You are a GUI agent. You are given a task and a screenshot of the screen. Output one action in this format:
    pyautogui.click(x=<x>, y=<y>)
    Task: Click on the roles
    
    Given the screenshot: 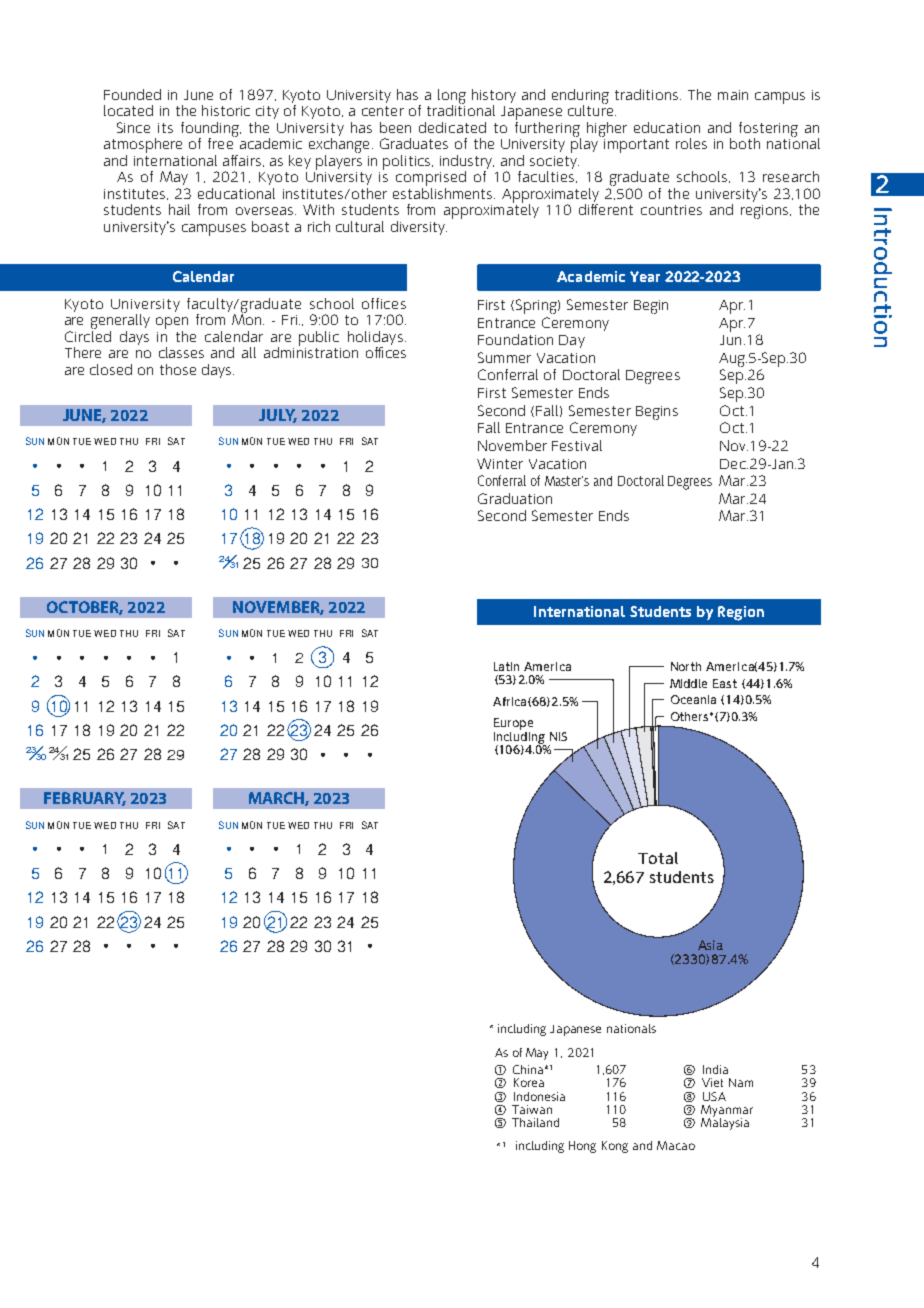 What is the action you would take?
    pyautogui.click(x=691, y=143)
